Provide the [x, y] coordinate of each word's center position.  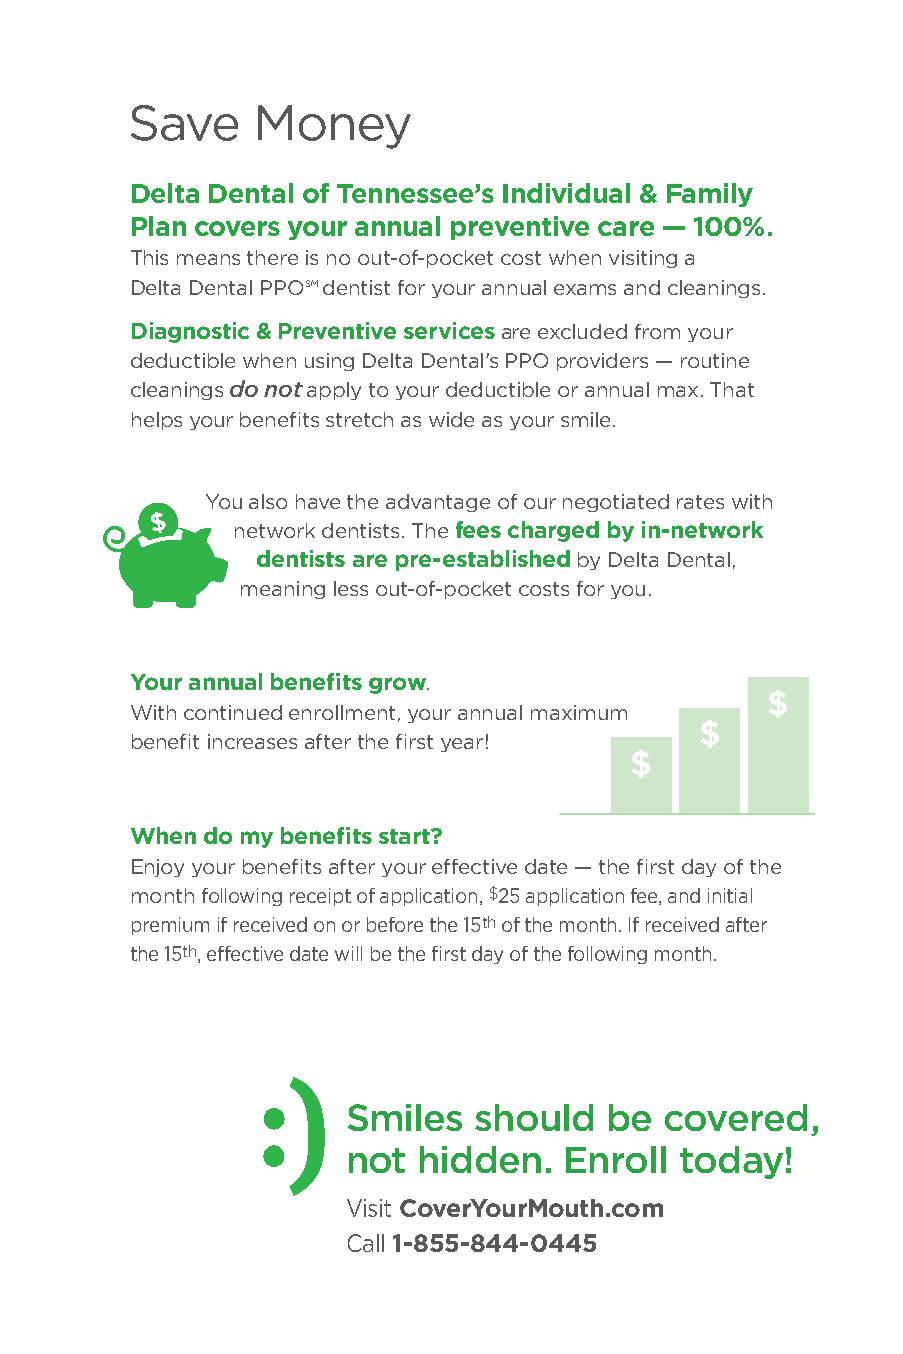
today [731, 1162]
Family [710, 195]
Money [334, 127]
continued [233, 712]
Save [184, 123]
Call [366, 1243]
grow [399, 685]
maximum [579, 712]
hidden [480, 1159]
